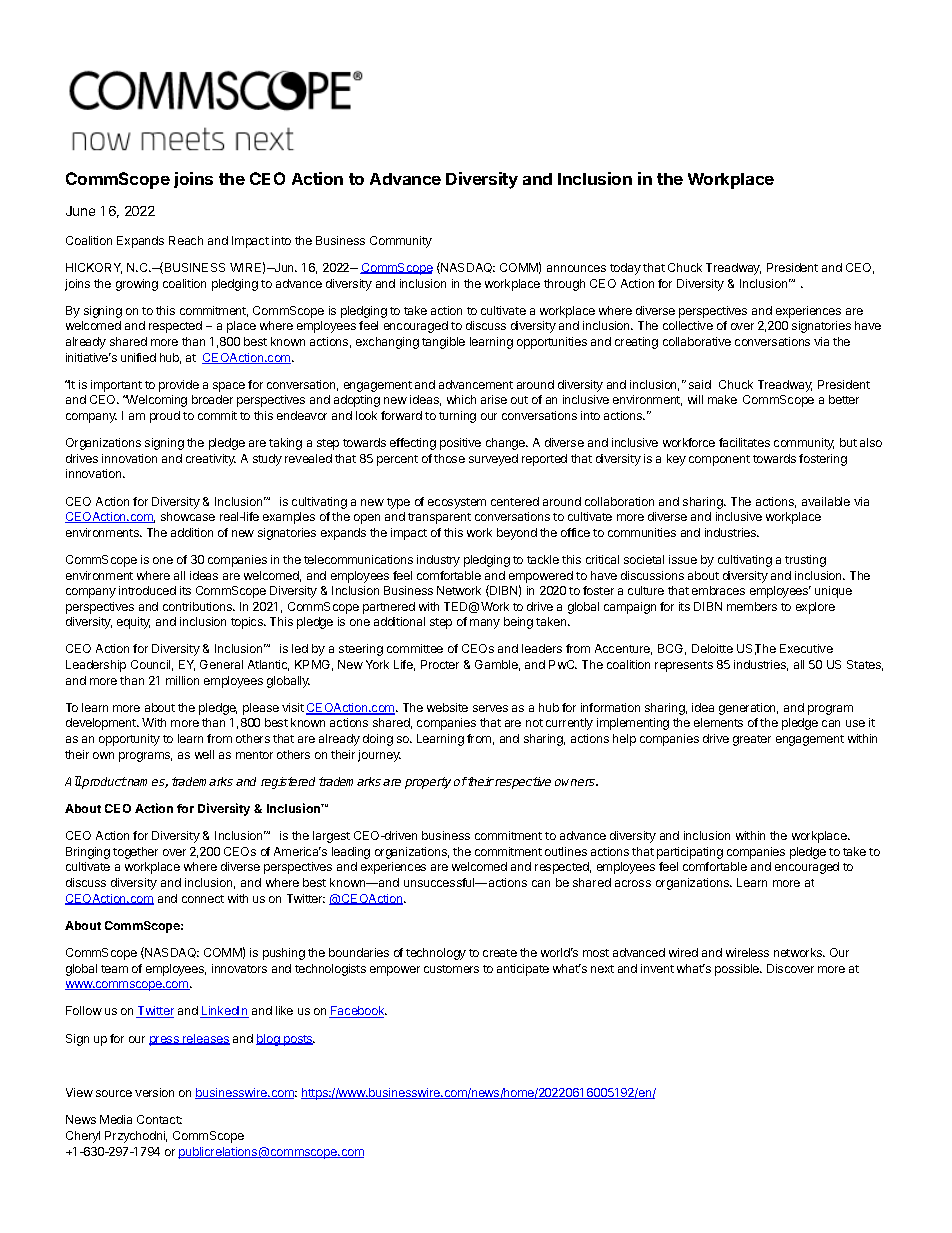 The height and width of the screenshot is (1233, 952). What do you see at coordinates (493, 460) in the screenshot?
I see `surveyed` at bounding box center [493, 460].
